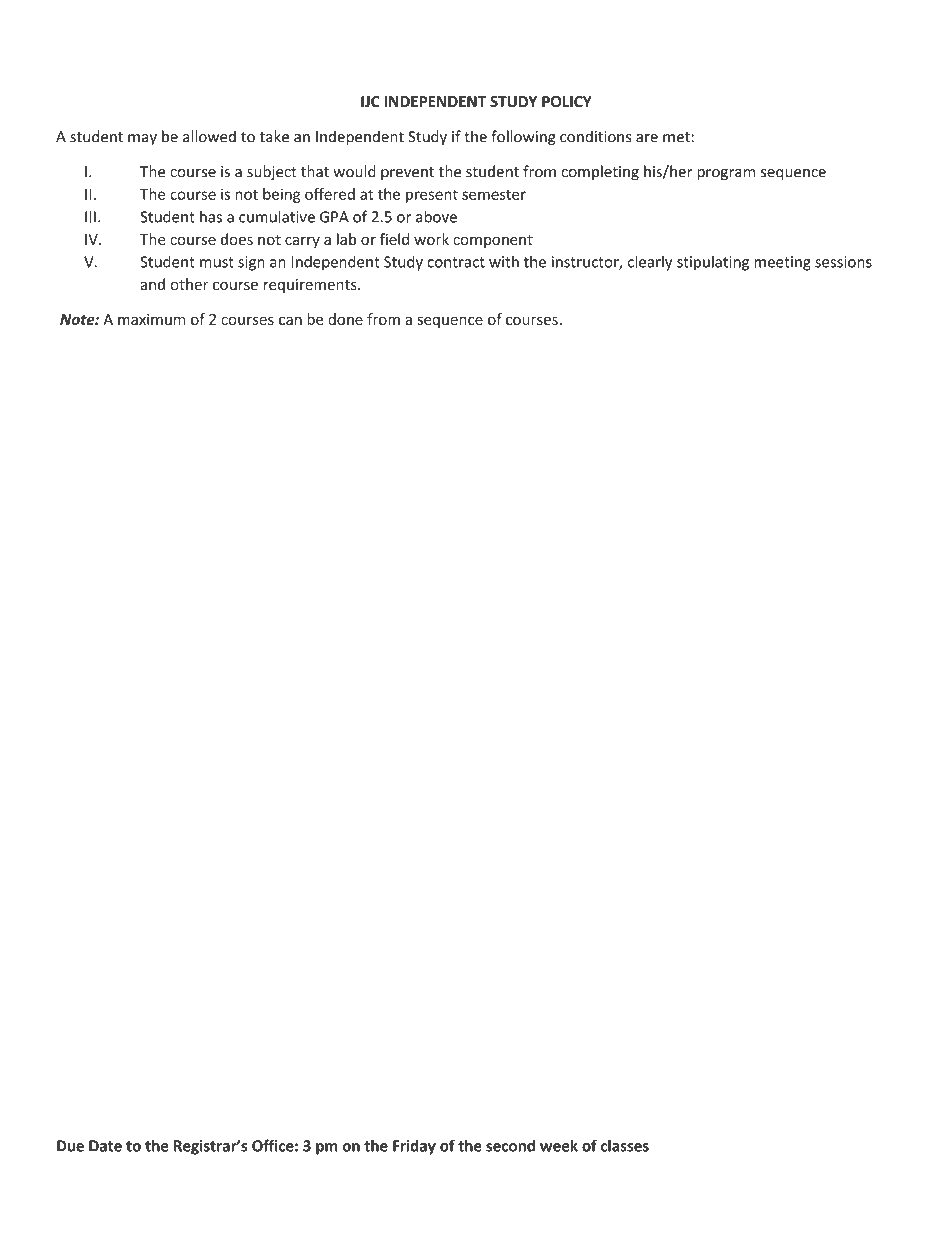  What do you see at coordinates (726, 174) in the screenshot?
I see `program` at bounding box center [726, 174].
